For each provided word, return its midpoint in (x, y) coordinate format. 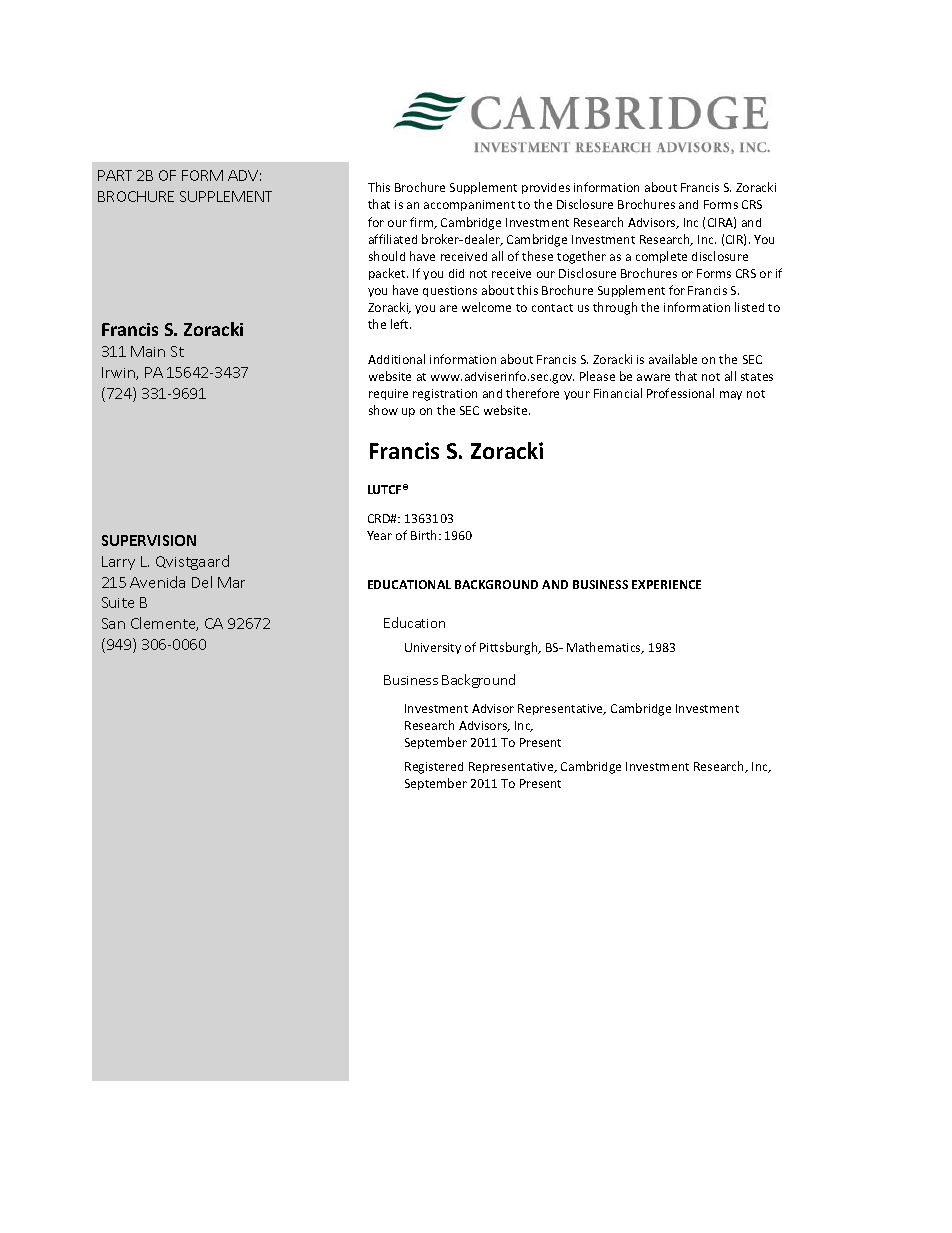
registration (445, 395)
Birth (425, 535)
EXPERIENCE (666, 584)
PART (115, 175)
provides (546, 188)
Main (148, 351)
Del (202, 582)
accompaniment (469, 205)
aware (653, 377)
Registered (434, 768)
